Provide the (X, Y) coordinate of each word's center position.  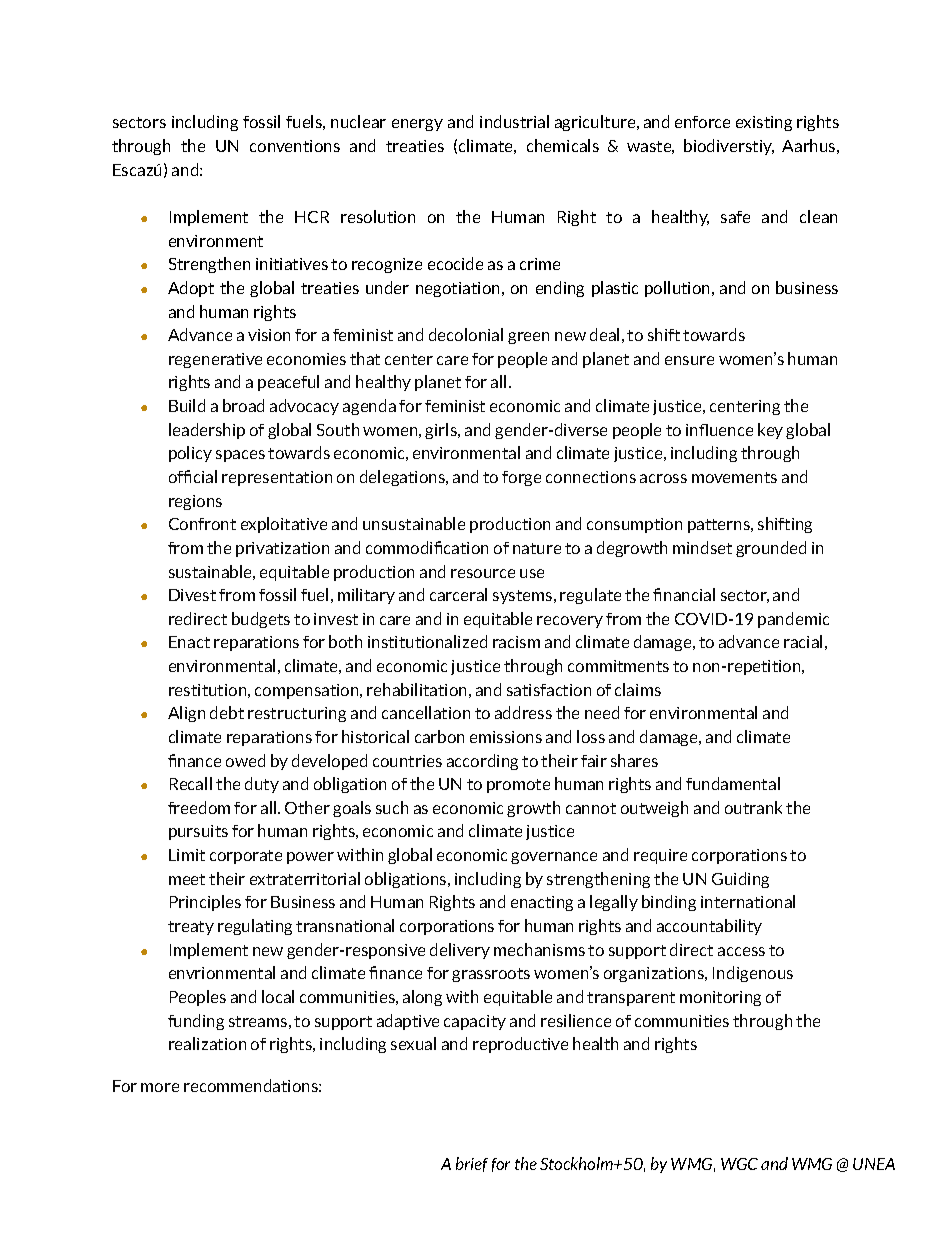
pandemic (793, 620)
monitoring (720, 998)
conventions (295, 146)
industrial (514, 121)
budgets (261, 620)
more (160, 1087)
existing (764, 123)
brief (472, 1164)
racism (516, 642)
